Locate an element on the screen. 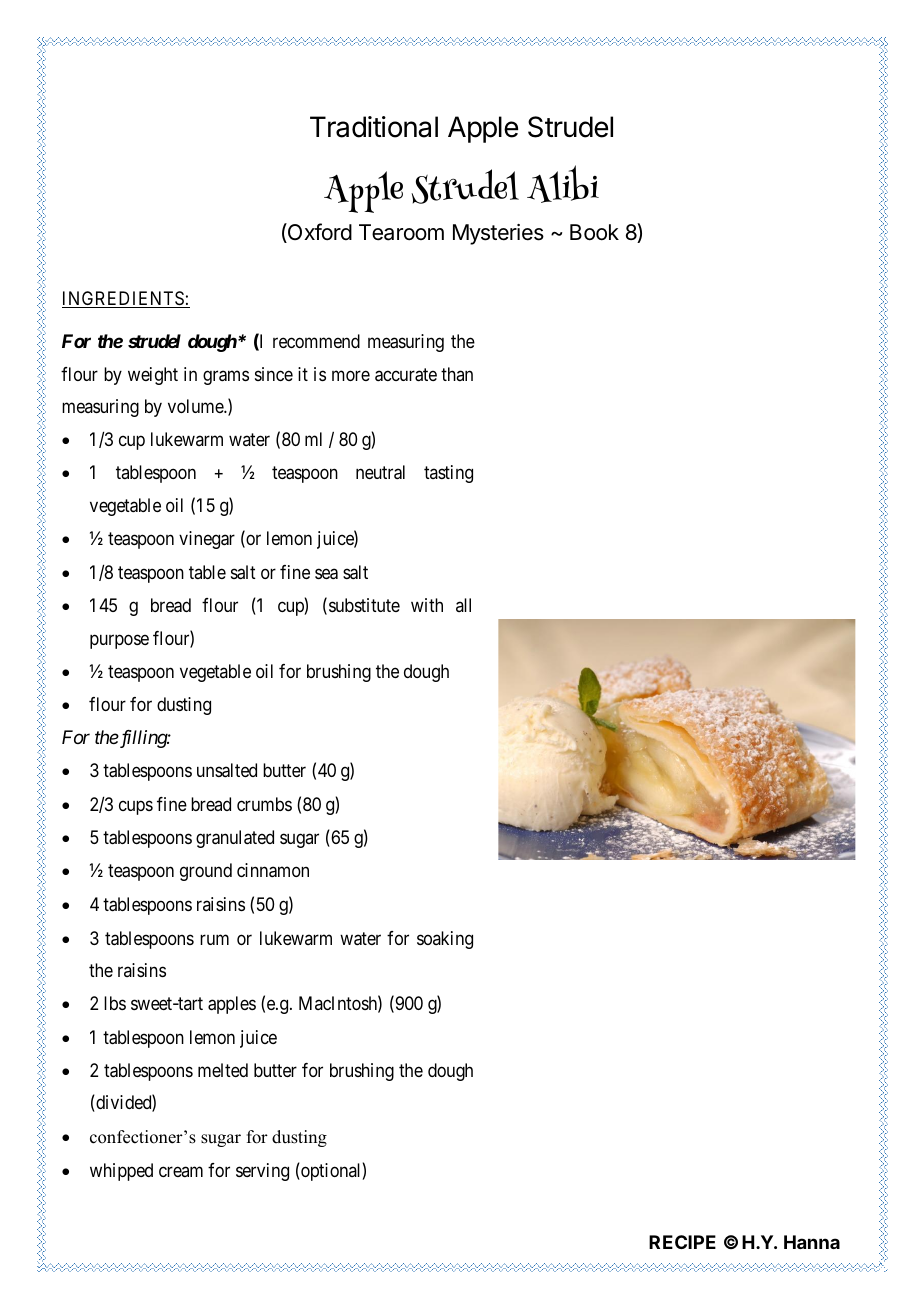 The height and width of the screenshot is (1308, 924). tasting is located at coordinates (448, 474).
